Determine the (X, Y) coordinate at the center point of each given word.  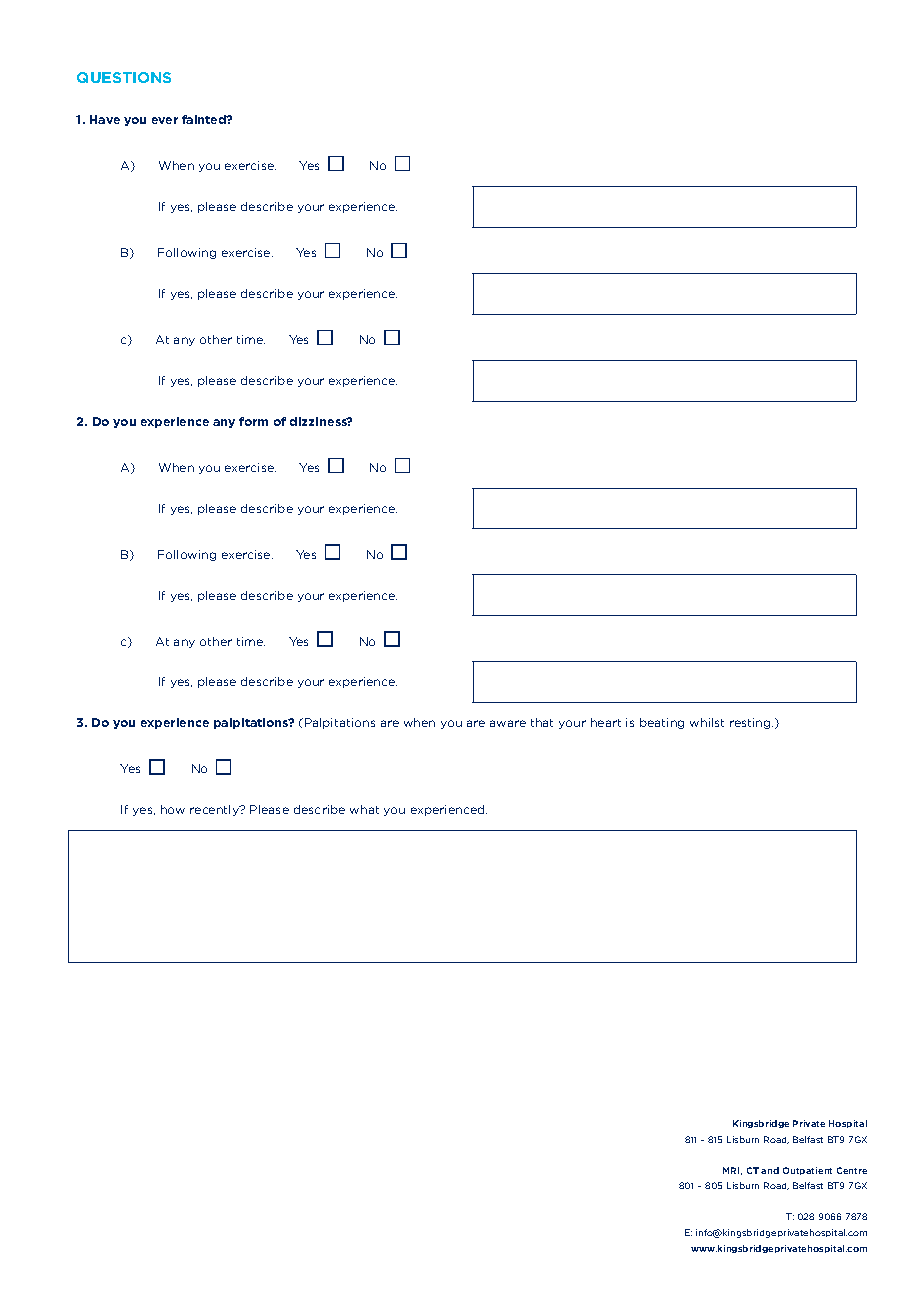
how (173, 809)
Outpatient (807, 1171)
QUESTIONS (124, 77)
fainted (205, 119)
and (770, 1170)
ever (165, 120)
